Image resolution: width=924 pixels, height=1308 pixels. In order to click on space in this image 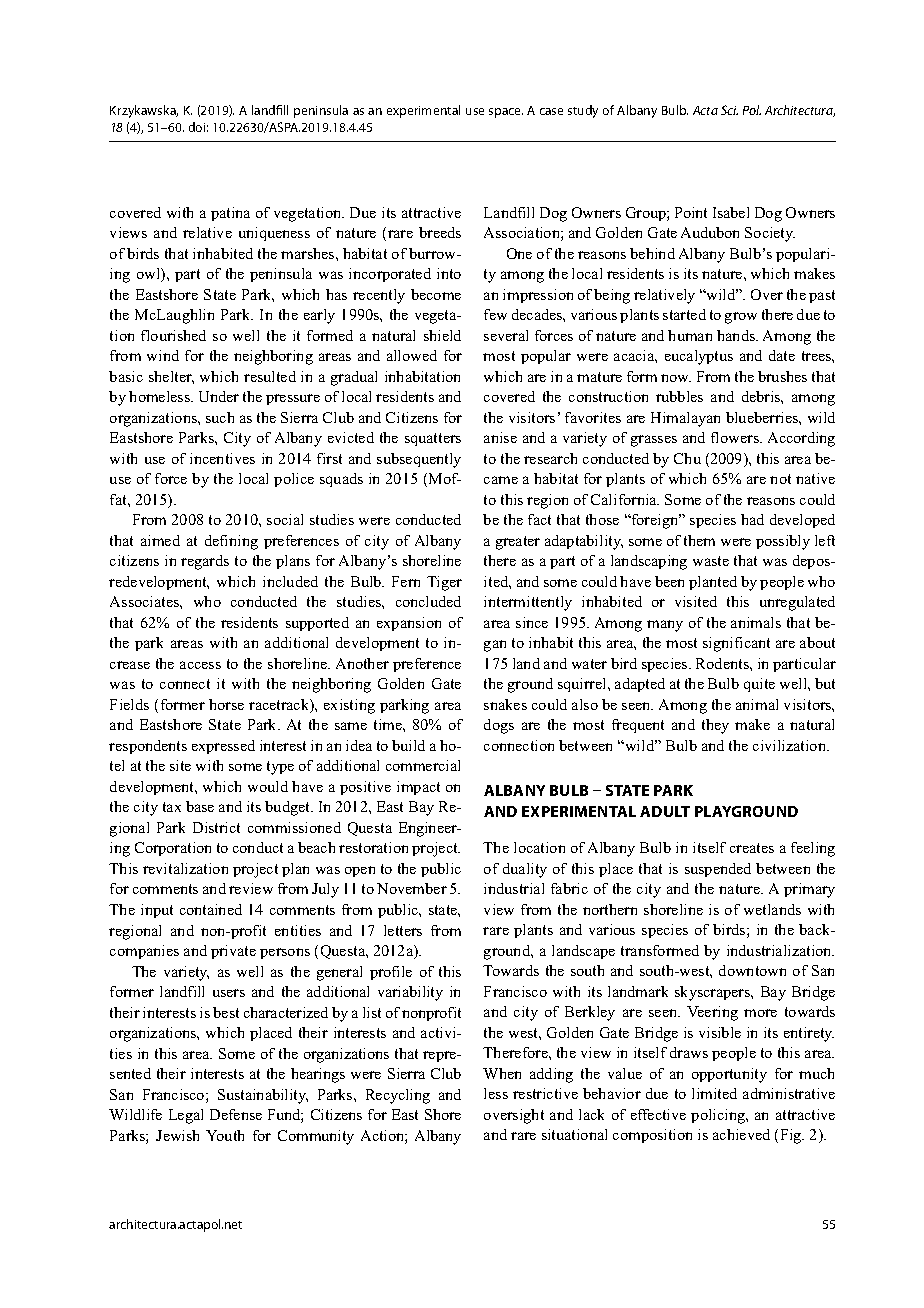, I will do `click(506, 113)`.
